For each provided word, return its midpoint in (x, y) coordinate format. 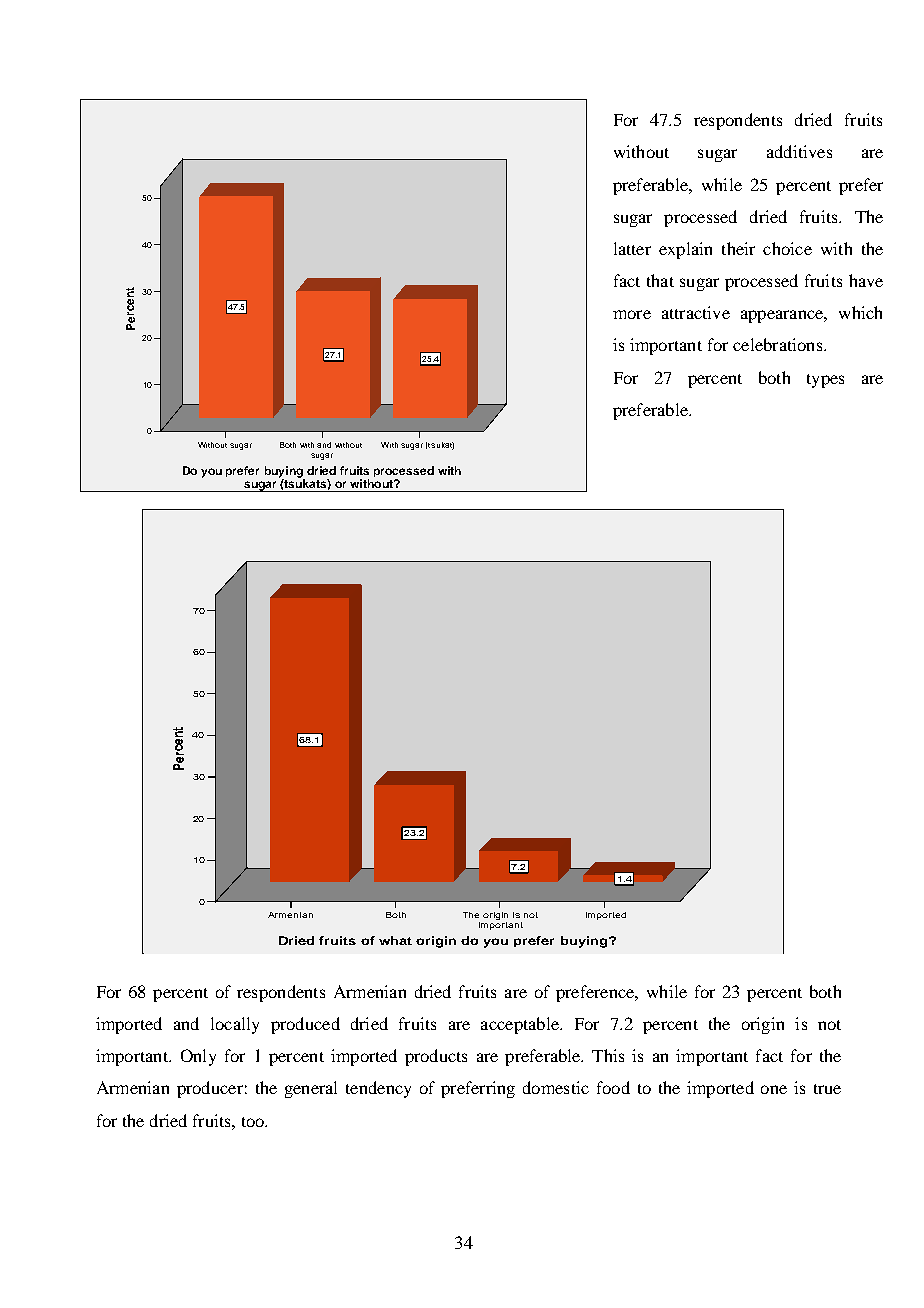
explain (685, 250)
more (632, 314)
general (311, 1089)
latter (632, 248)
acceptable (521, 1025)
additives (799, 151)
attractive (696, 312)
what (395, 940)
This (608, 1055)
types (825, 381)
